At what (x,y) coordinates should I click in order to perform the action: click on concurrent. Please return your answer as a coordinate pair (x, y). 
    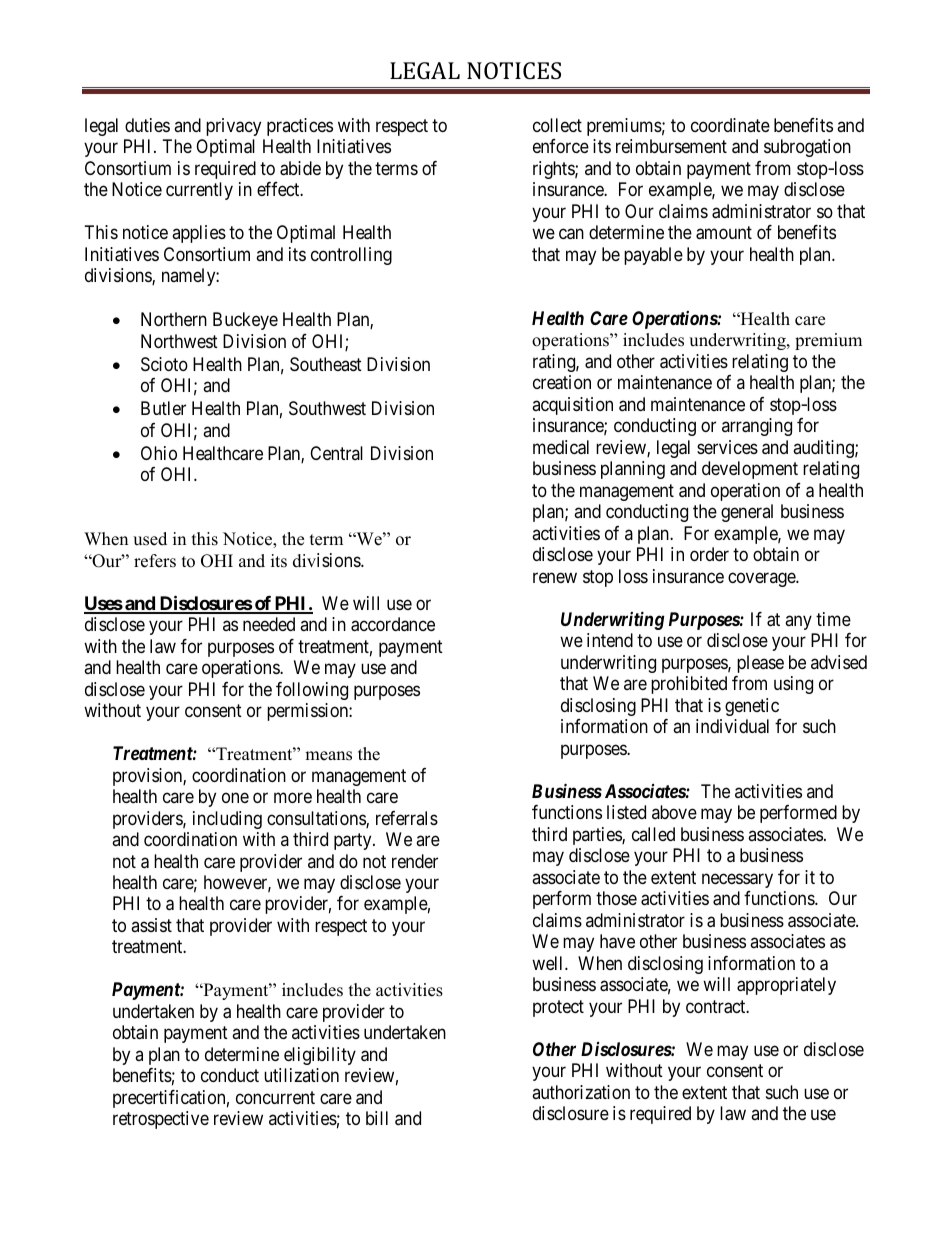
    Looking at the image, I should click on (275, 1097).
